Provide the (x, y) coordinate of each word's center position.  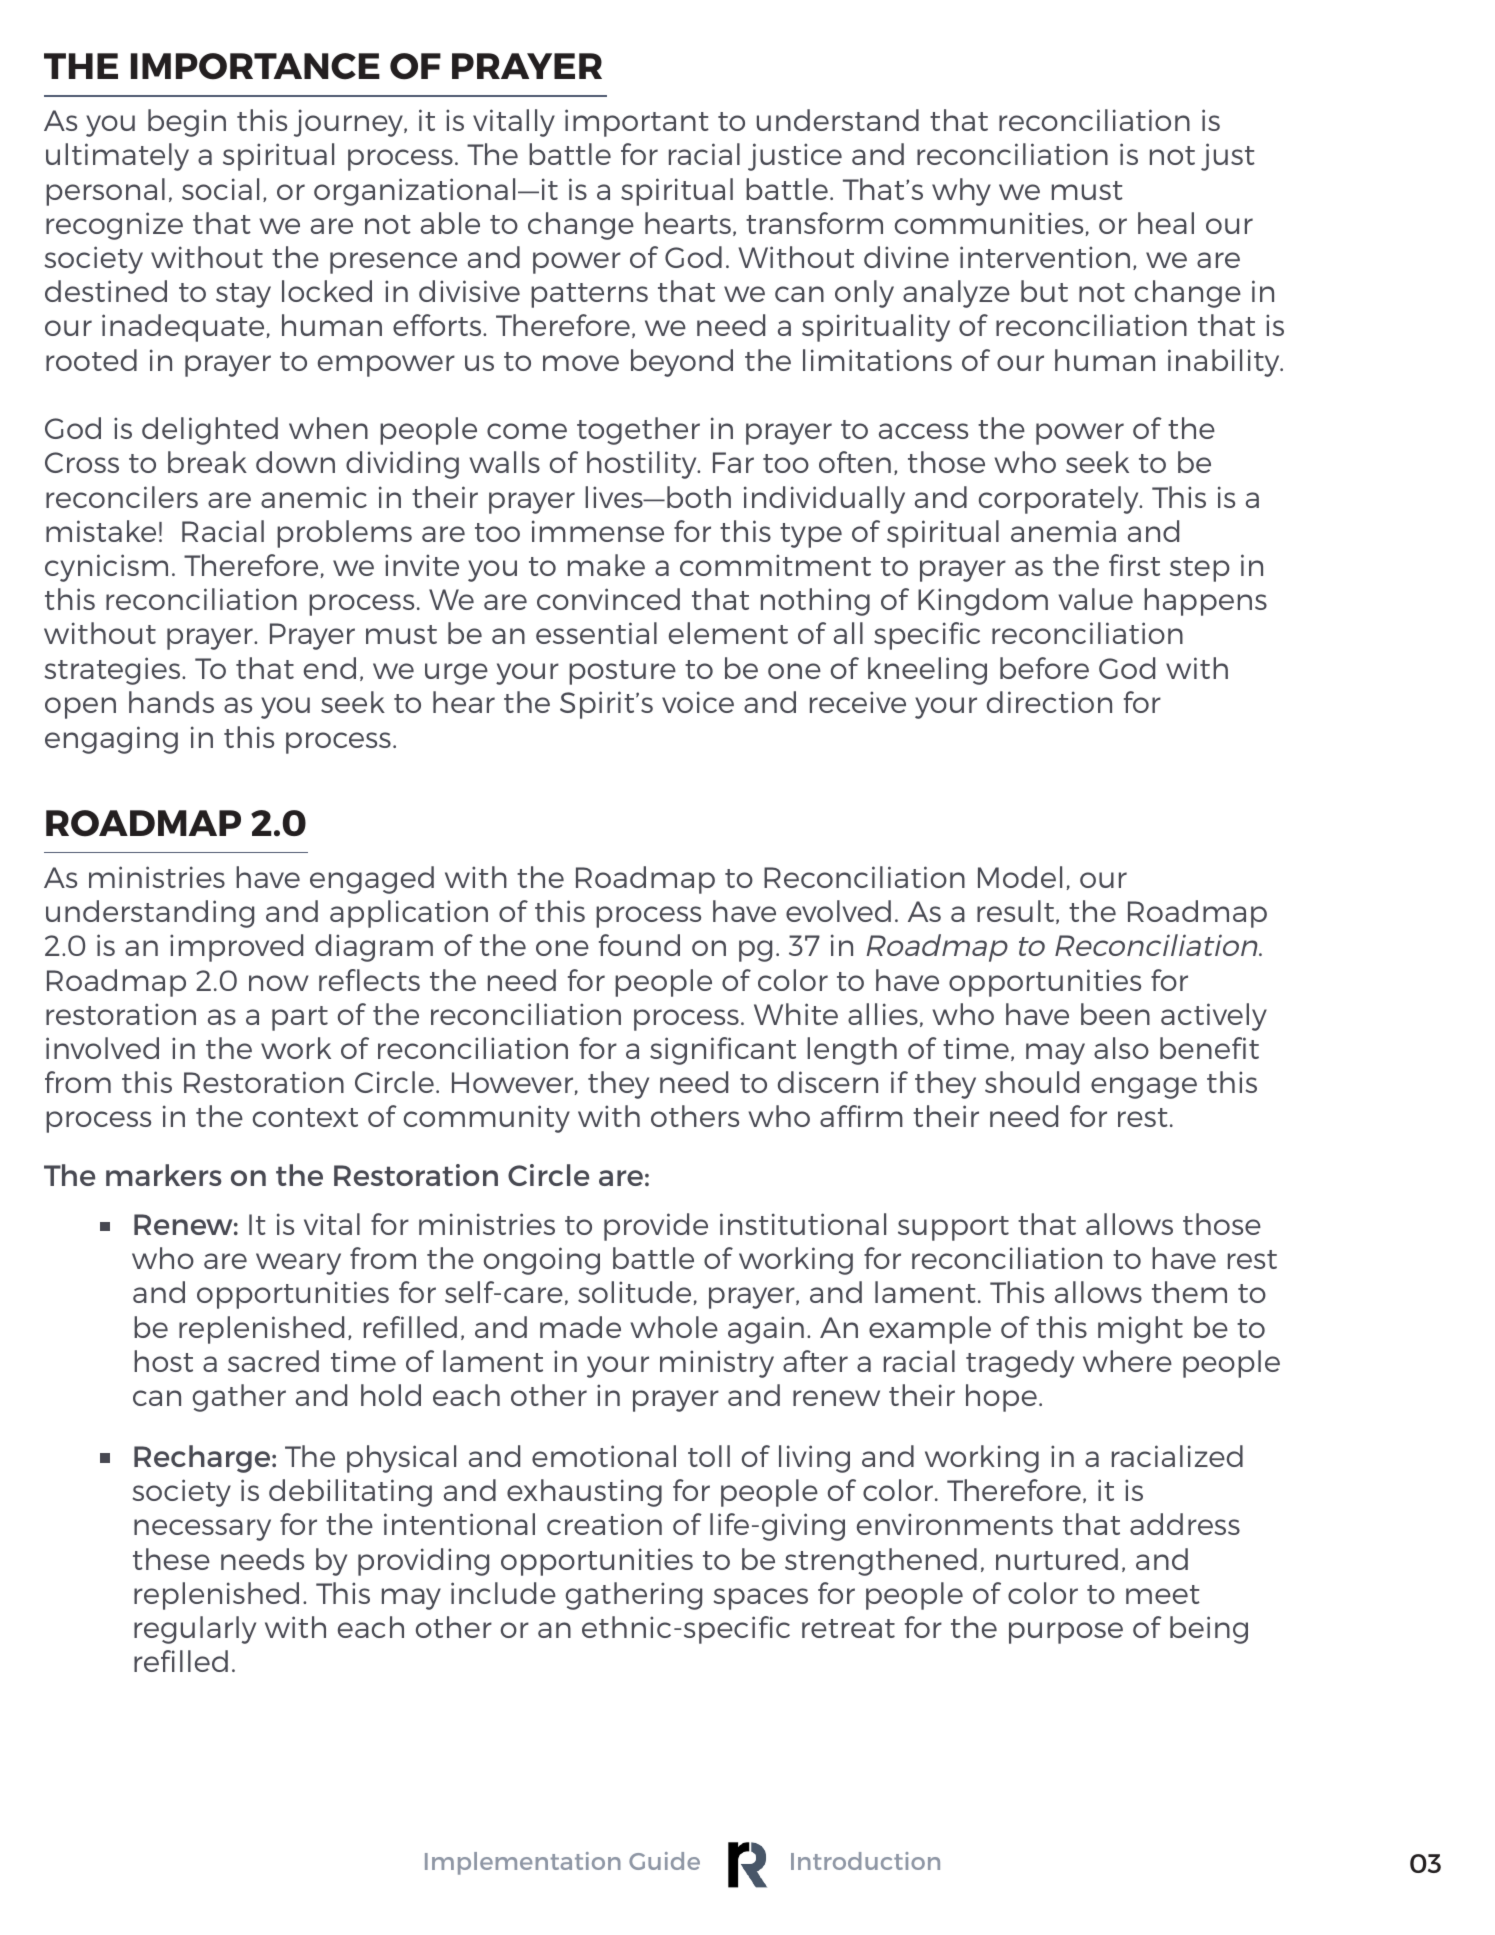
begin (187, 123)
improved (236, 948)
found (639, 945)
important (637, 123)
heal (1166, 223)
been (1115, 1014)
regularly (195, 1630)
